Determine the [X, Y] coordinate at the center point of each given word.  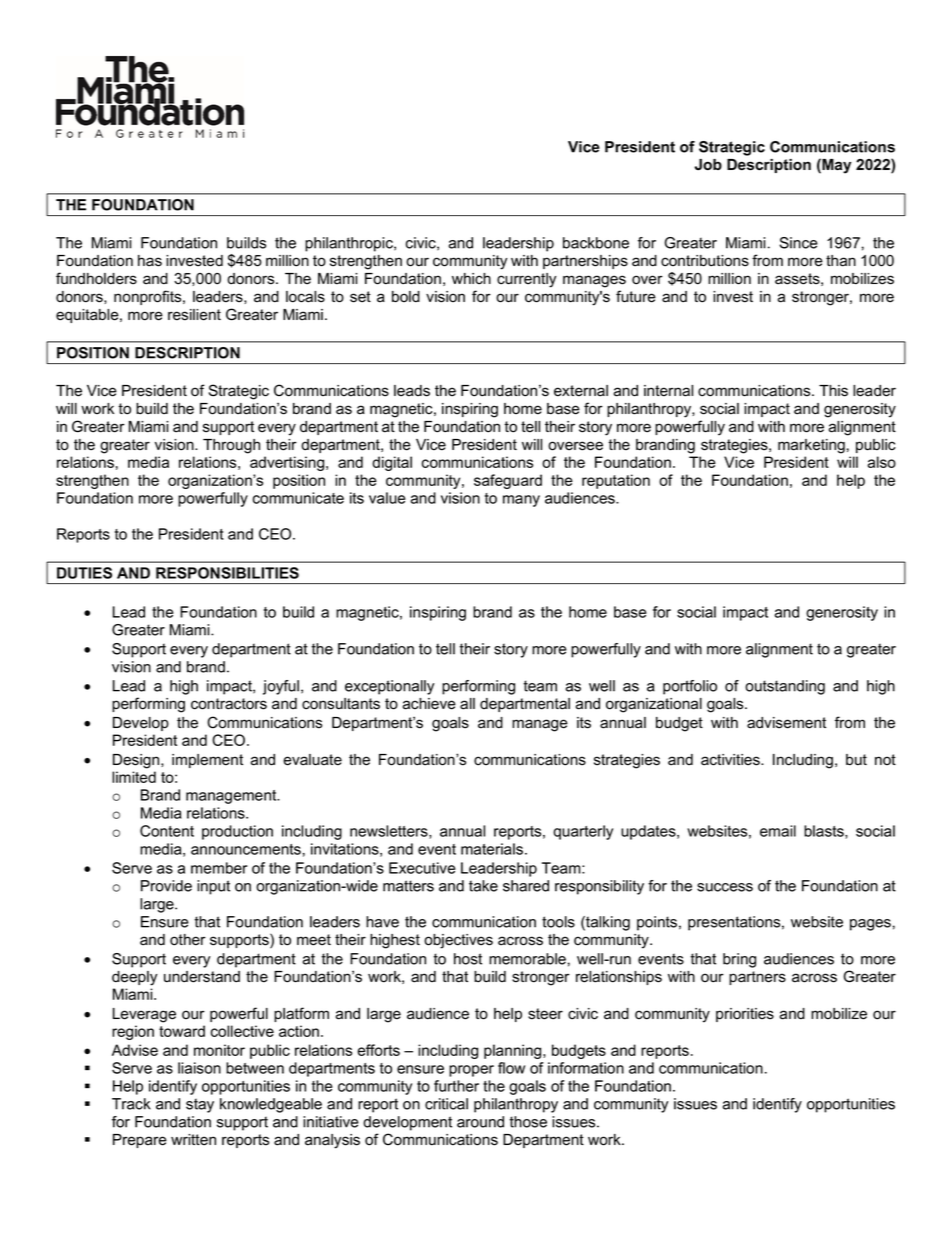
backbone [596, 243]
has [150, 261]
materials [493, 849]
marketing [811, 446]
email [778, 831]
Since [798, 243]
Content [167, 831]
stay [200, 1105]
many [521, 501]
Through [231, 446]
